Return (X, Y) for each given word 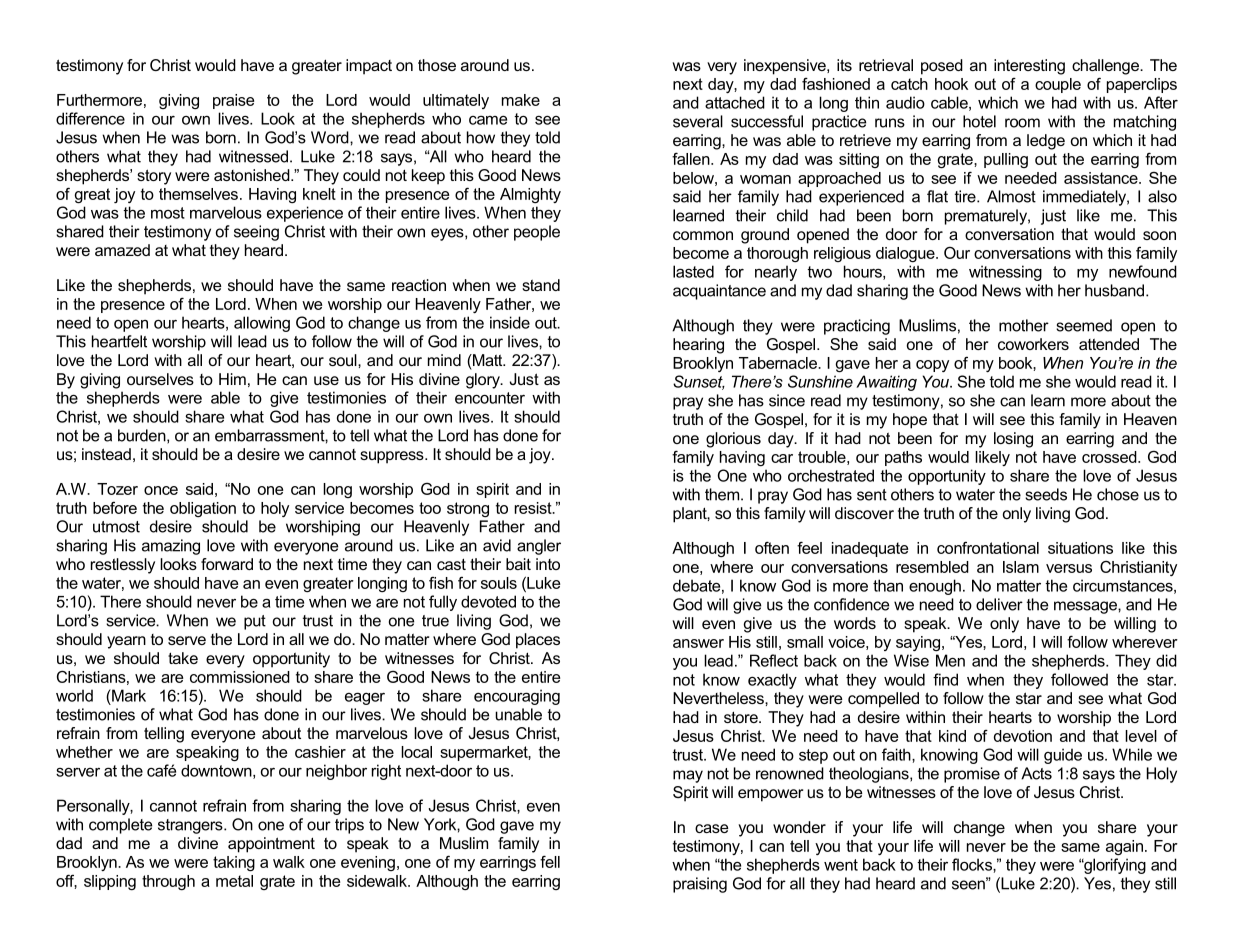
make (521, 100)
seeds (1046, 494)
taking (234, 864)
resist (534, 508)
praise (233, 101)
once (161, 490)
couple (1058, 85)
